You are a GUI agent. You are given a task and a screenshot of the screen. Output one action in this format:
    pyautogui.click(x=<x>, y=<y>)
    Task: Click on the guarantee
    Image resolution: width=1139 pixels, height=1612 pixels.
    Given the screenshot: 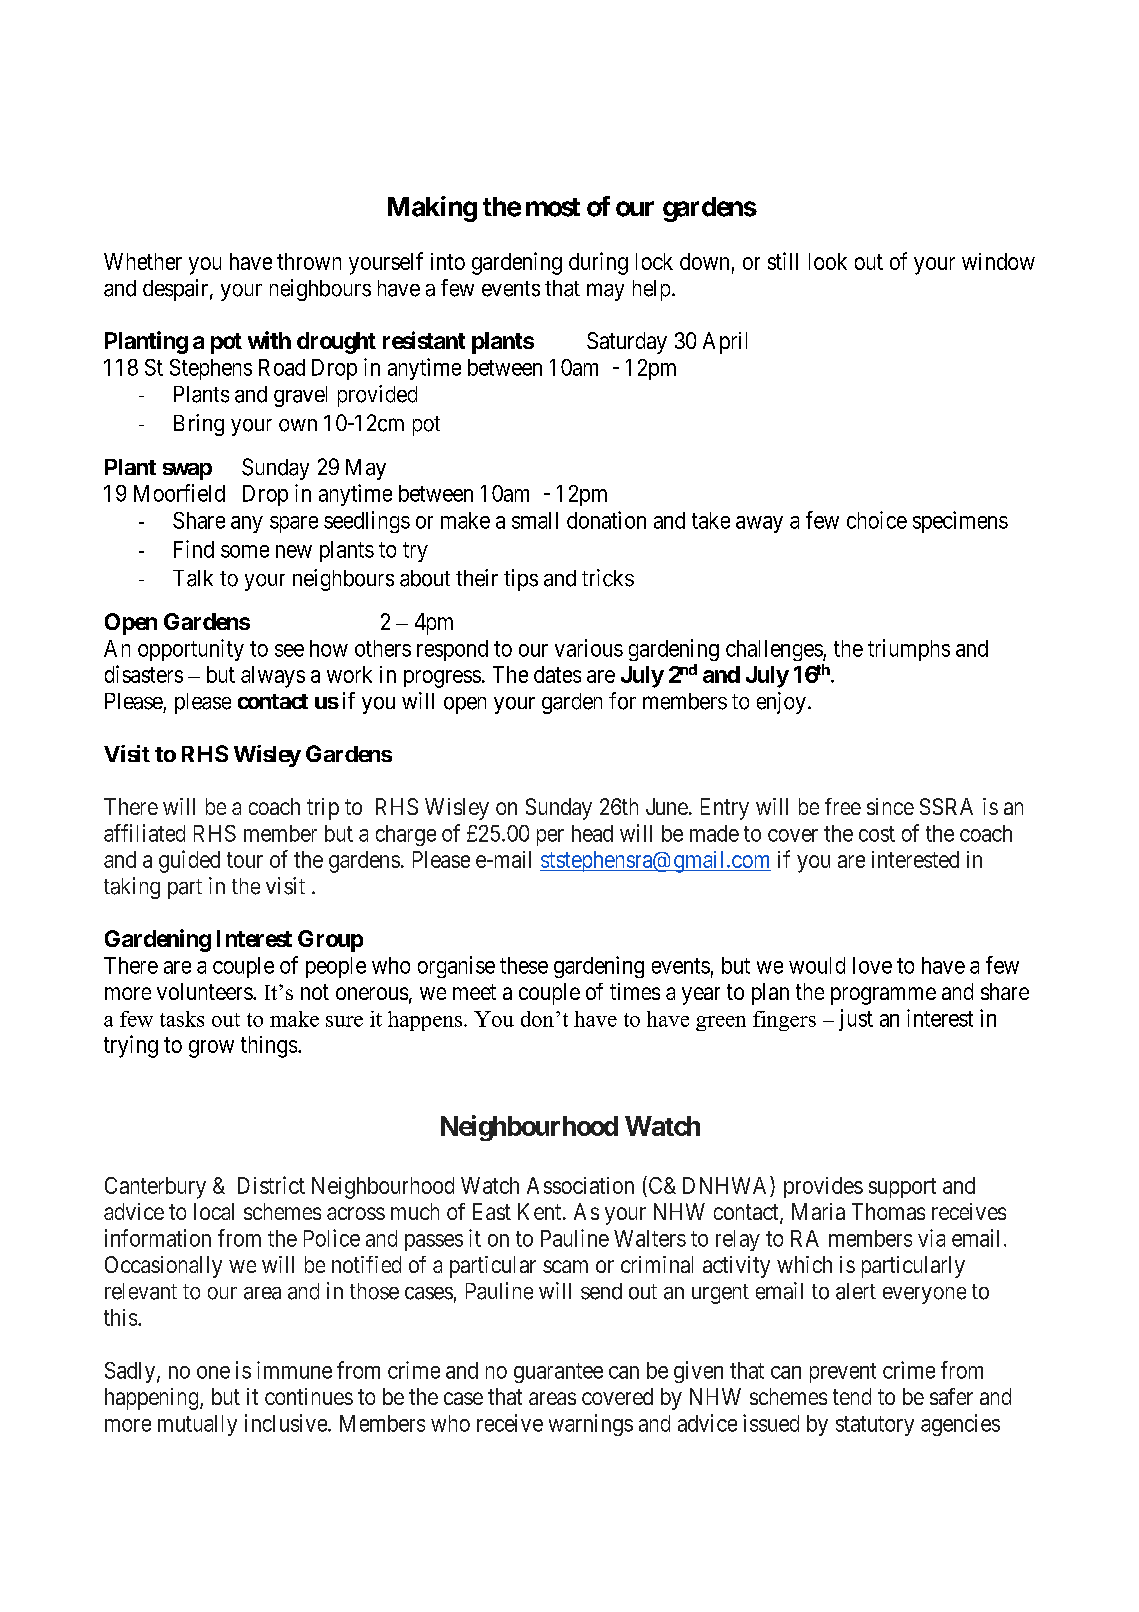 What is the action you would take?
    pyautogui.click(x=558, y=1373)
